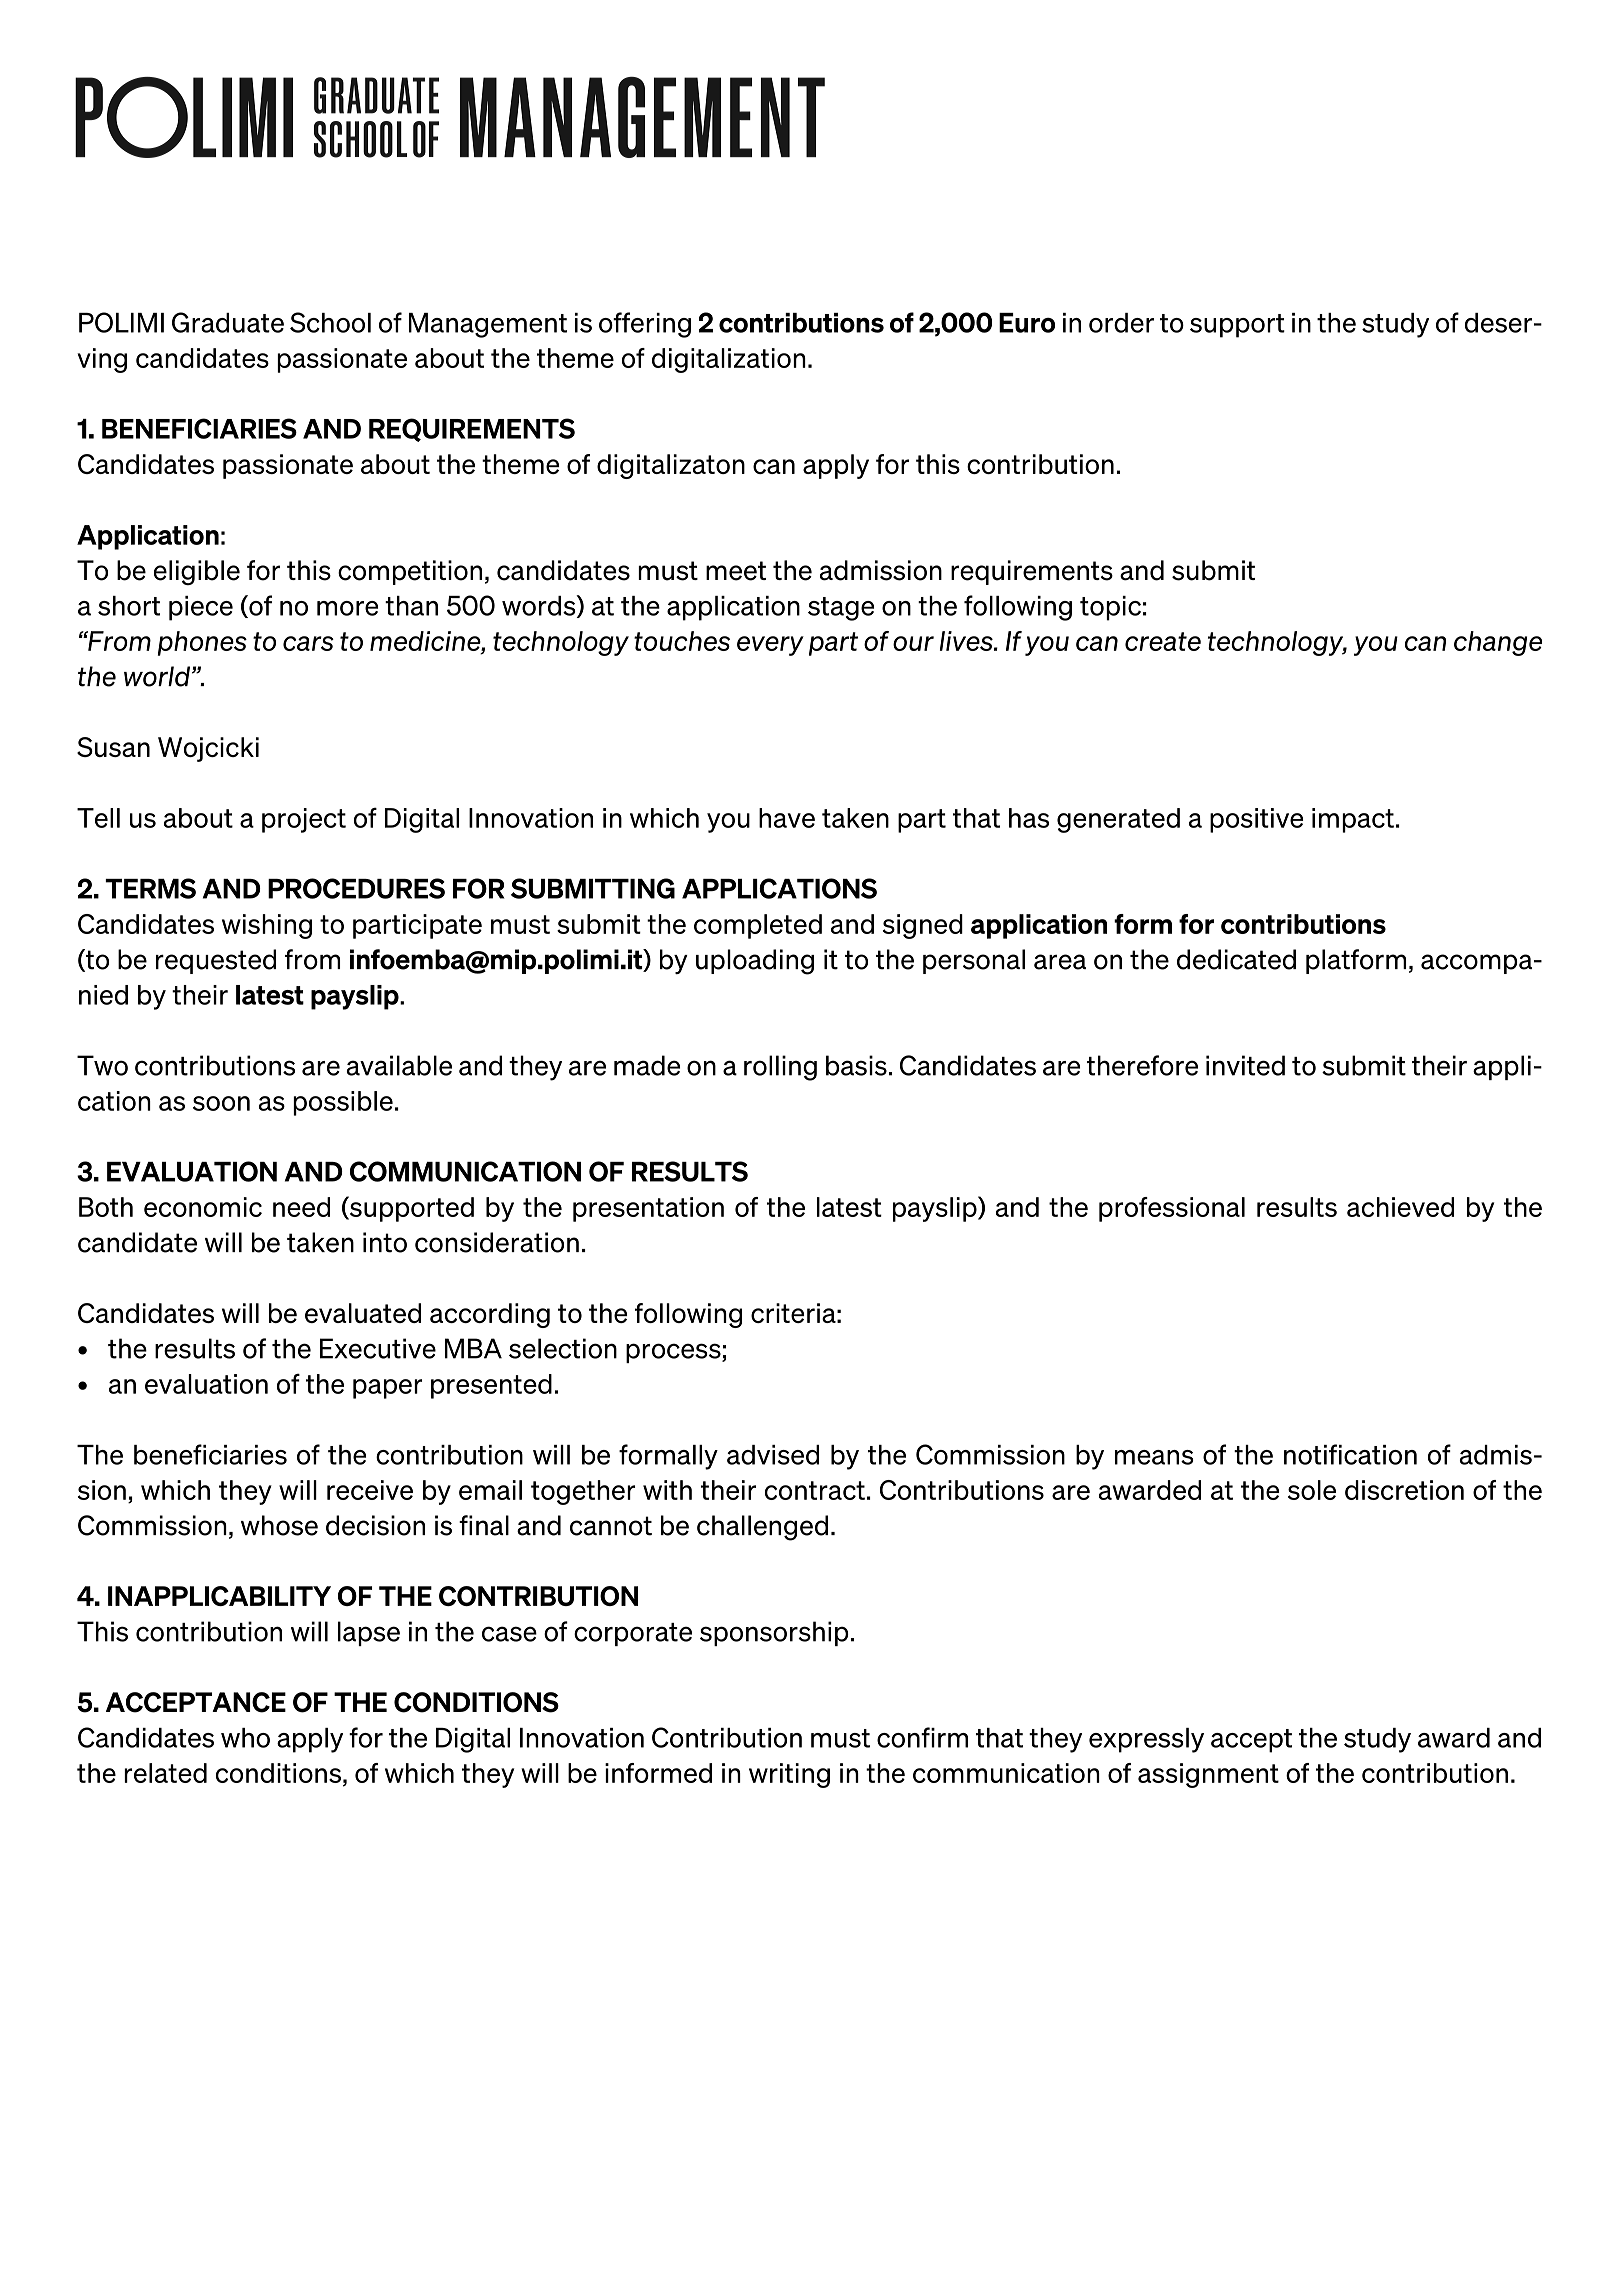 The image size is (1620, 2291). I want to click on change, so click(1498, 643).
